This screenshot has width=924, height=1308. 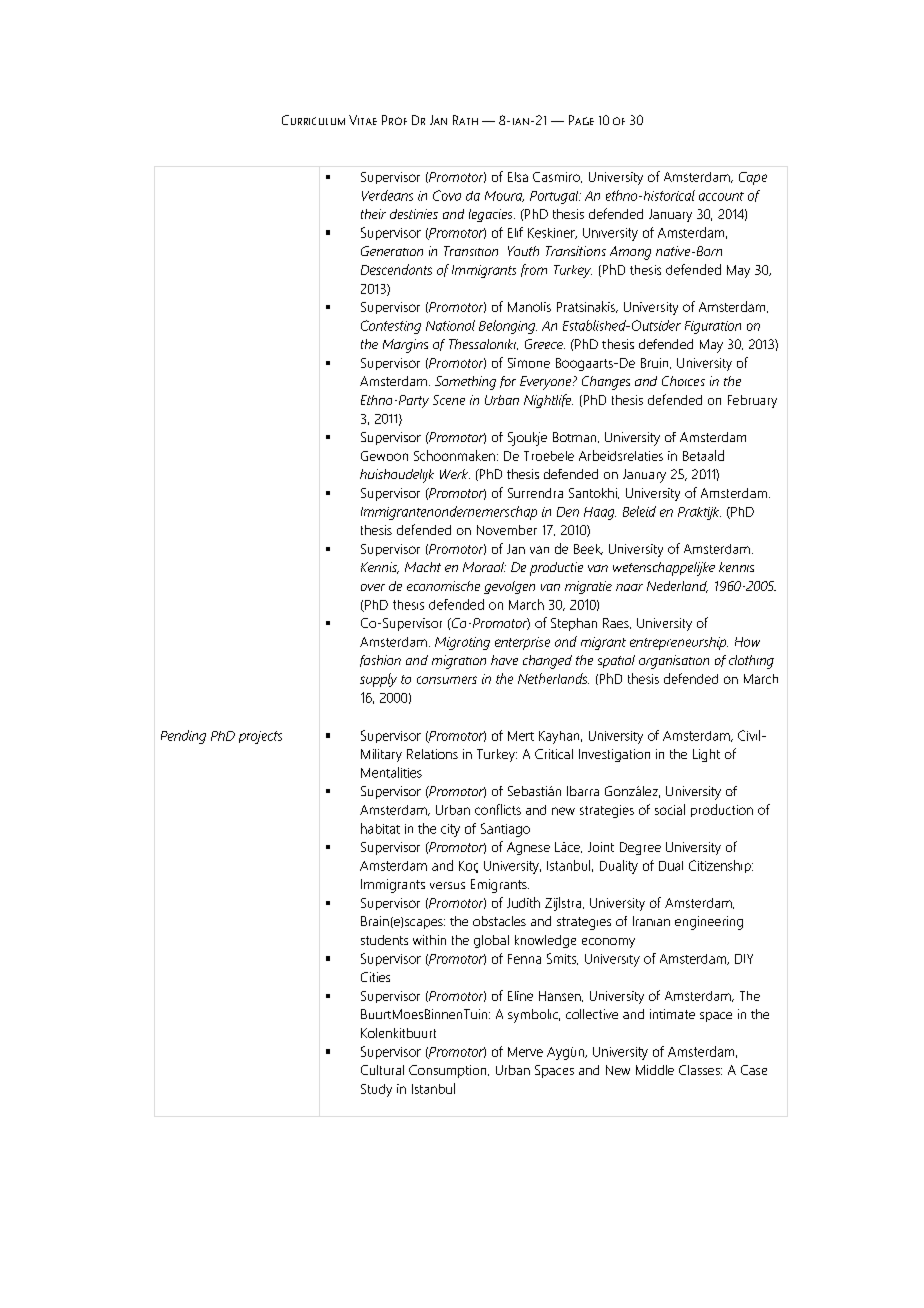 What do you see at coordinates (683, 381) in the screenshot?
I see `Choices` at bounding box center [683, 381].
